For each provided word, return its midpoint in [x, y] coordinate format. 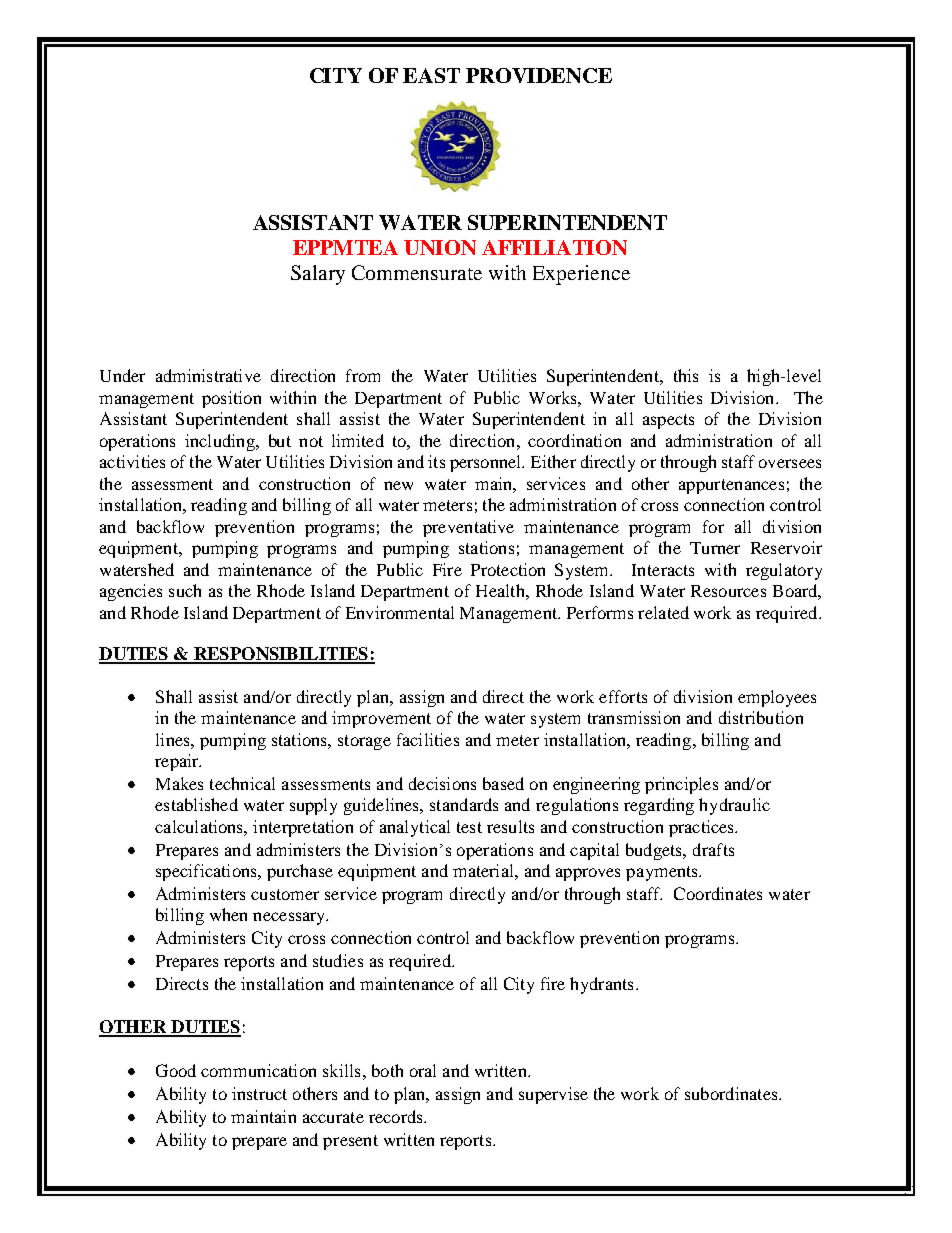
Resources [728, 591]
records [397, 1116]
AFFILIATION [554, 247]
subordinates [732, 1093]
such [185, 590]
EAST [431, 75]
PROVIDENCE [539, 75]
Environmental [400, 612]
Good [176, 1070]
